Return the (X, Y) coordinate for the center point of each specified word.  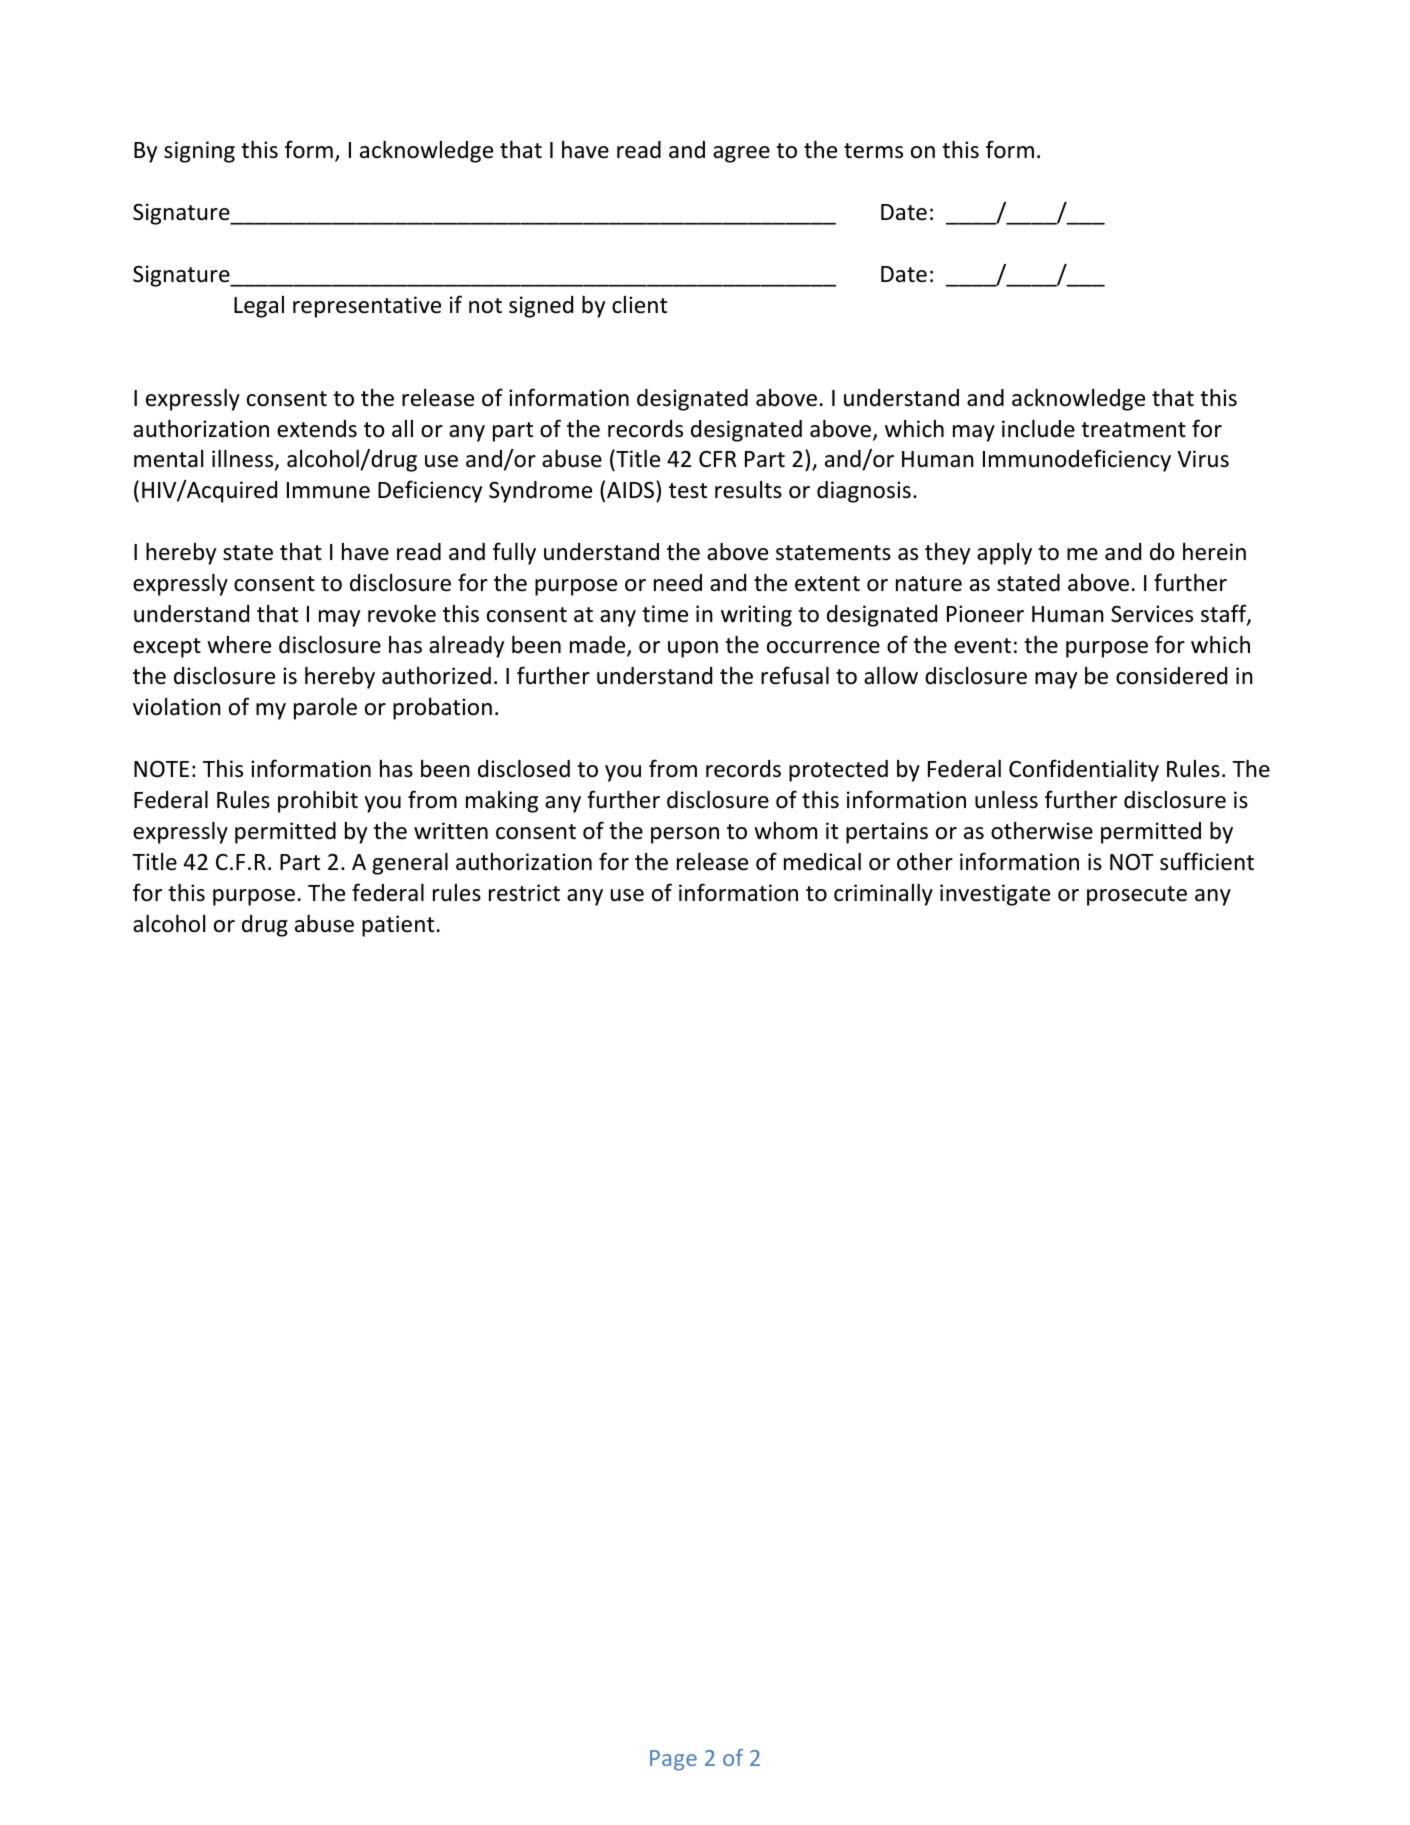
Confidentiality (1084, 770)
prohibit (318, 802)
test (688, 491)
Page (673, 1760)
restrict (524, 893)
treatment (1133, 430)
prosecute (1137, 896)
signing (199, 152)
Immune (328, 490)
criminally (883, 895)
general (410, 864)
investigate (995, 895)
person (685, 835)
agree (741, 154)
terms (873, 151)
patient (398, 926)
